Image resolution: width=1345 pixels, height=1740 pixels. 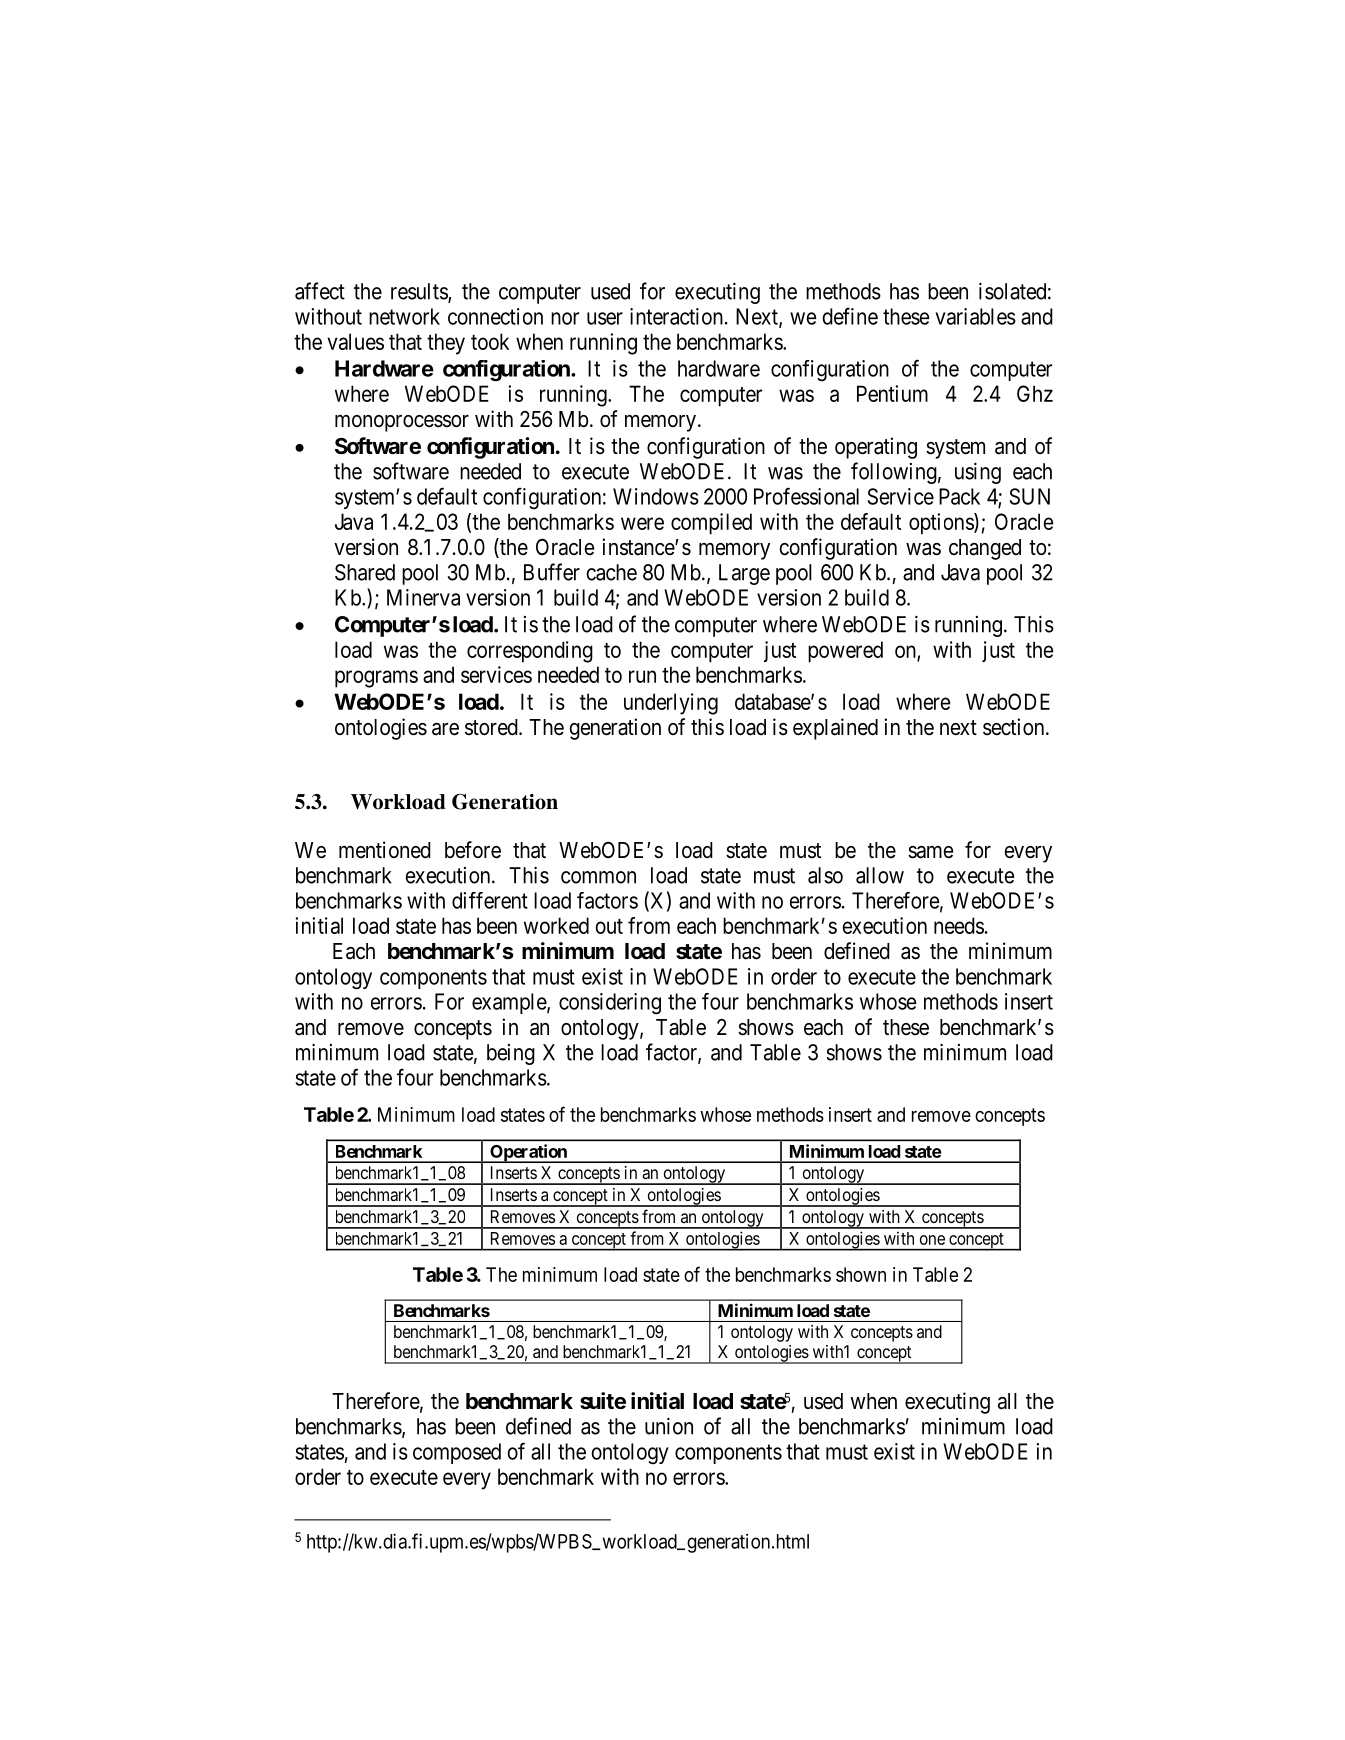 I want to click on section, so click(x=1015, y=727).
